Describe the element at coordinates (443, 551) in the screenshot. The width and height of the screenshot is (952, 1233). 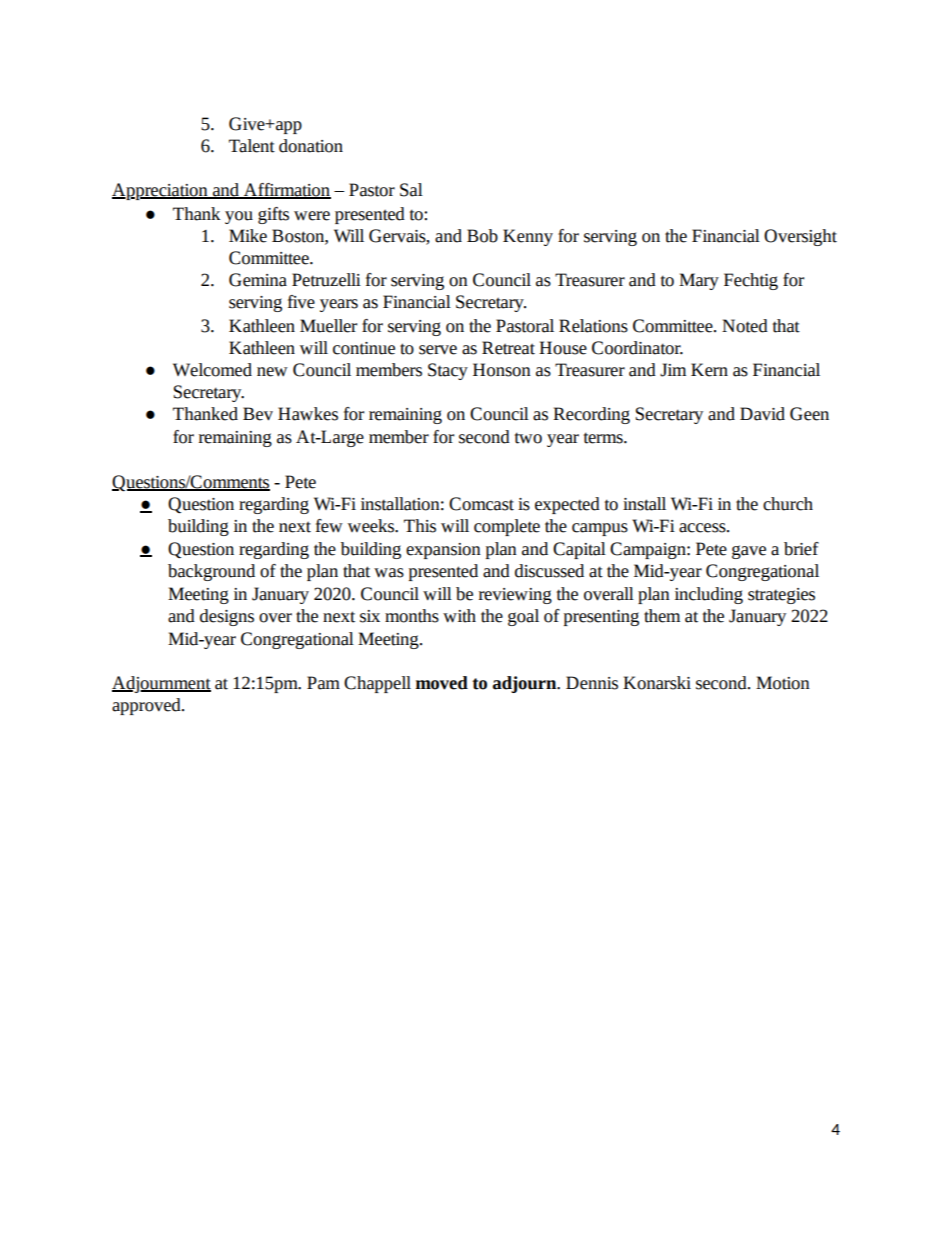
I see `expansion` at that location.
